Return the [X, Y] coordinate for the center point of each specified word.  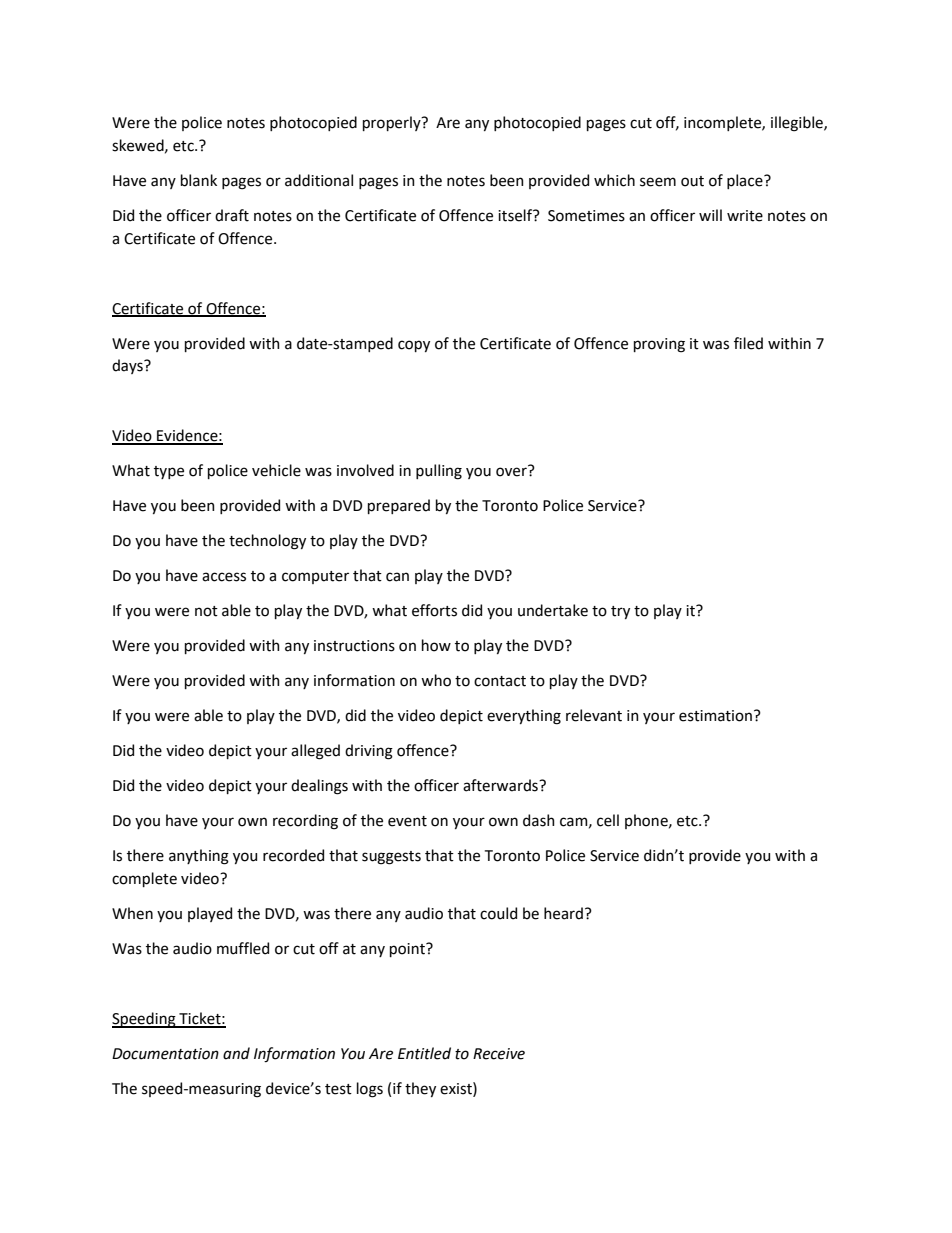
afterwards [501, 785]
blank [199, 180]
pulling [439, 472]
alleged [315, 752]
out [692, 181]
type [169, 472]
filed [748, 343]
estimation [715, 716]
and [236, 1053]
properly [393, 123]
